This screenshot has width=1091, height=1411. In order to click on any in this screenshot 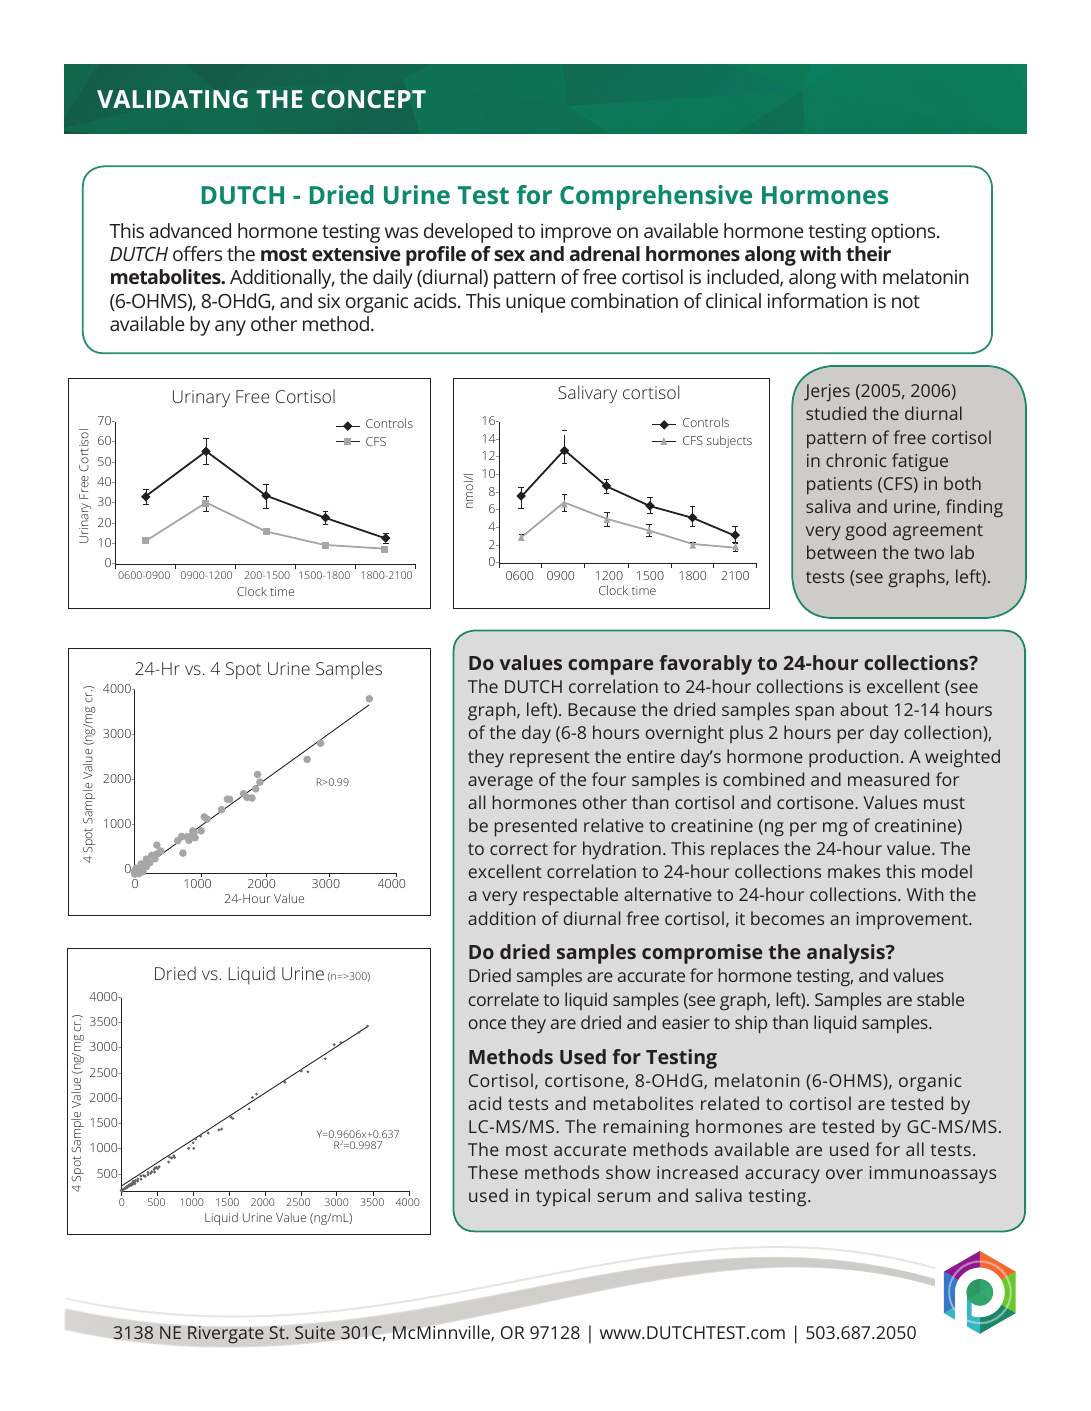, I will do `click(230, 328)`.
